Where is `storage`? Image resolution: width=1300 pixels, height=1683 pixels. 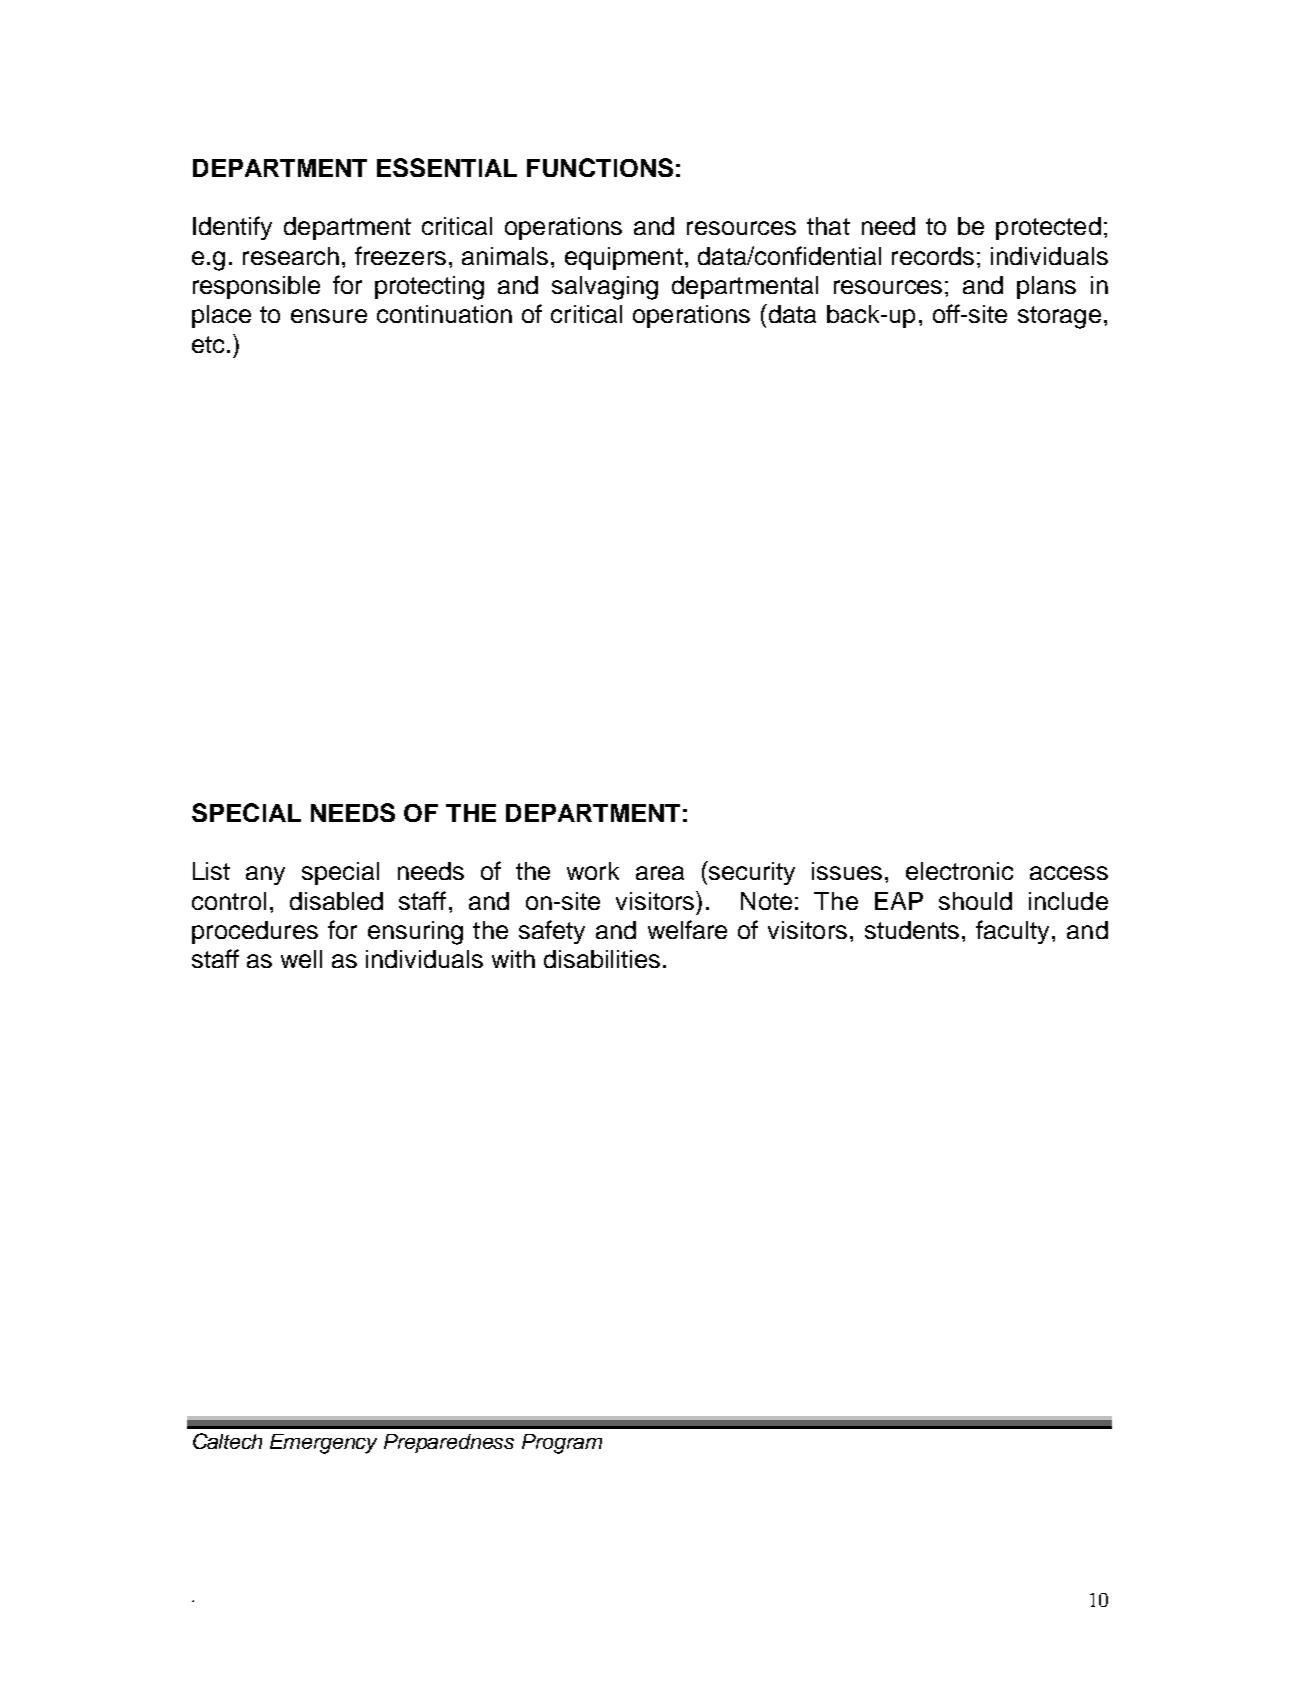
storage is located at coordinates (1059, 317).
